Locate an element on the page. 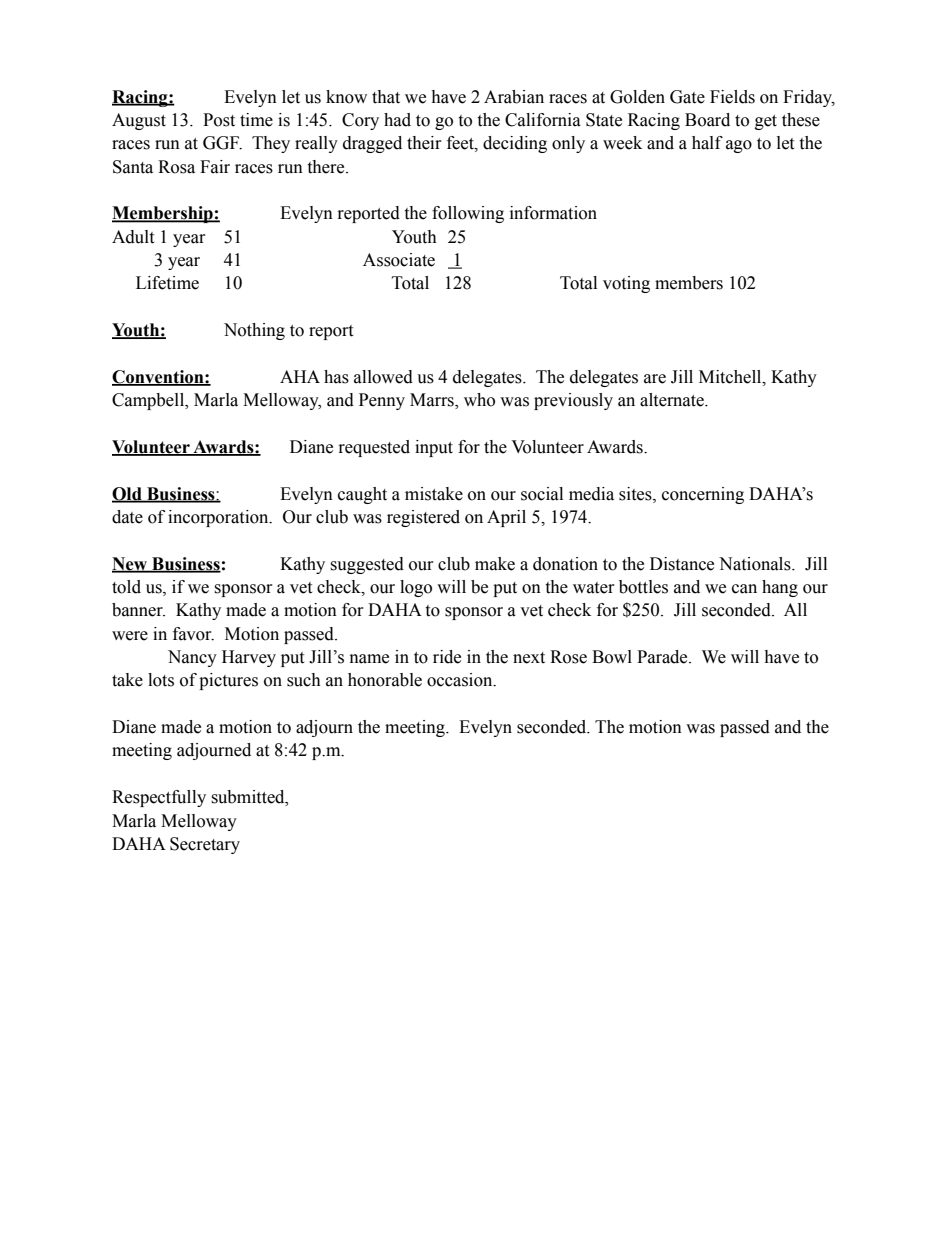 The image size is (952, 1233). Secretary is located at coordinates (205, 845).
